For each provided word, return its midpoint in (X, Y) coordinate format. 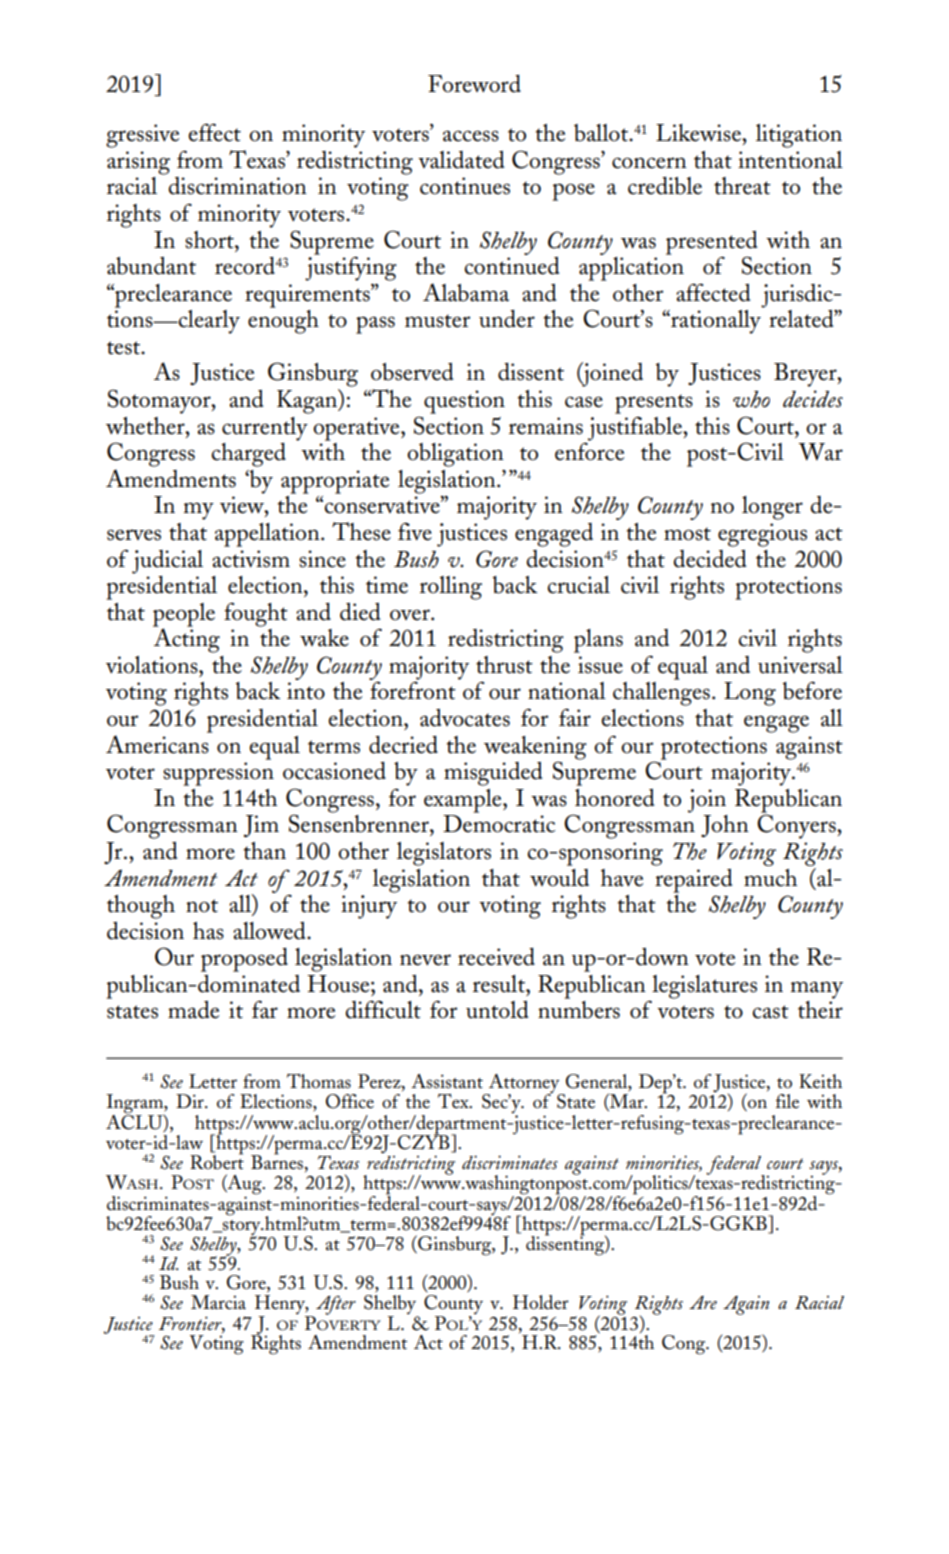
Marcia (218, 1302)
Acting (186, 639)
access (471, 136)
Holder (541, 1302)
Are (703, 1302)
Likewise (699, 133)
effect (214, 132)
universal (800, 665)
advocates (465, 718)
